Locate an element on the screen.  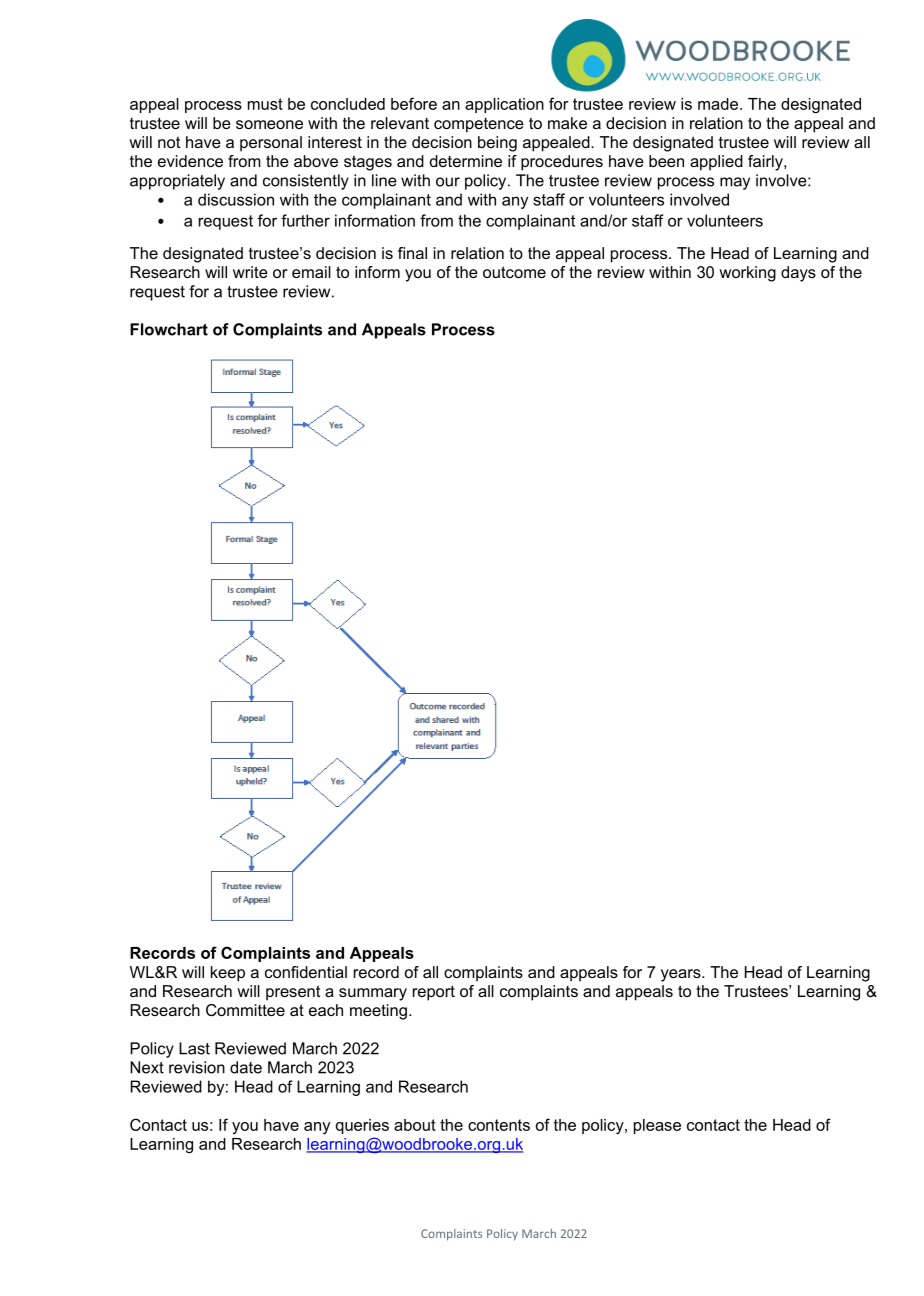
outcome is located at coordinates (514, 272).
